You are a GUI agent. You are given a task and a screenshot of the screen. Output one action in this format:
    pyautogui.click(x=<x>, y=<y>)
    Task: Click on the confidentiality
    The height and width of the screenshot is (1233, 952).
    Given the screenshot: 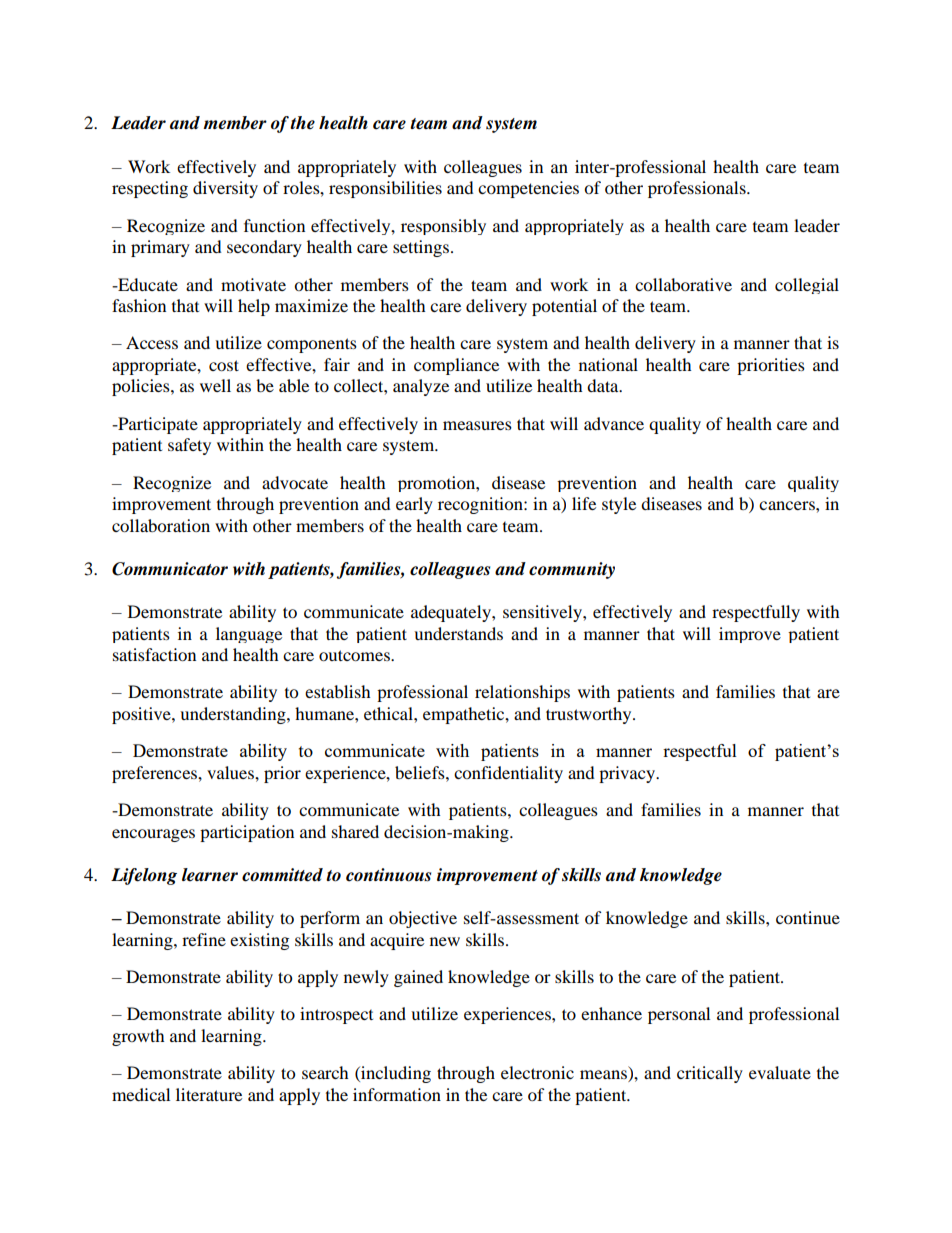 What is the action you would take?
    pyautogui.click(x=508, y=774)
